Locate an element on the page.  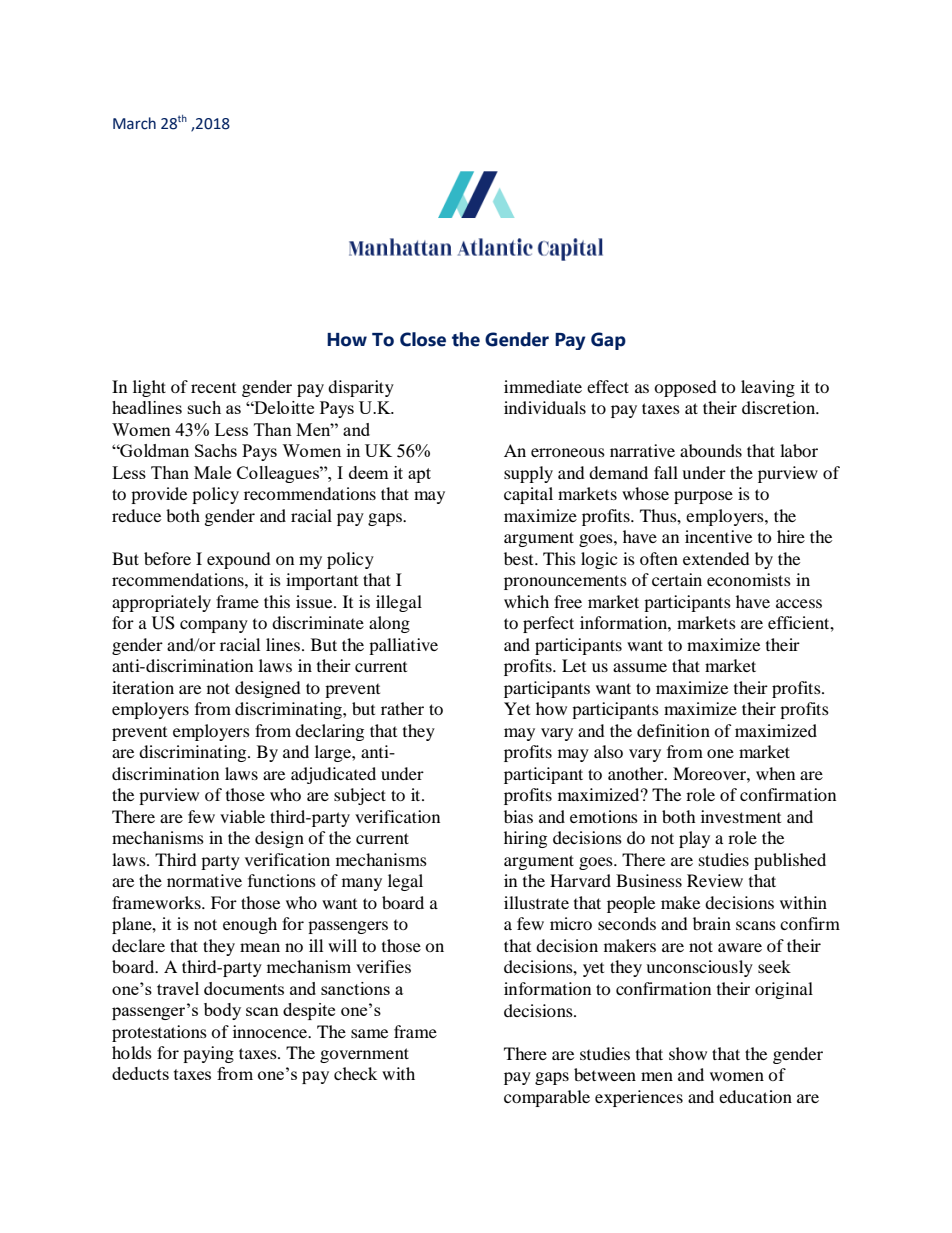
capital is located at coordinates (528, 495).
